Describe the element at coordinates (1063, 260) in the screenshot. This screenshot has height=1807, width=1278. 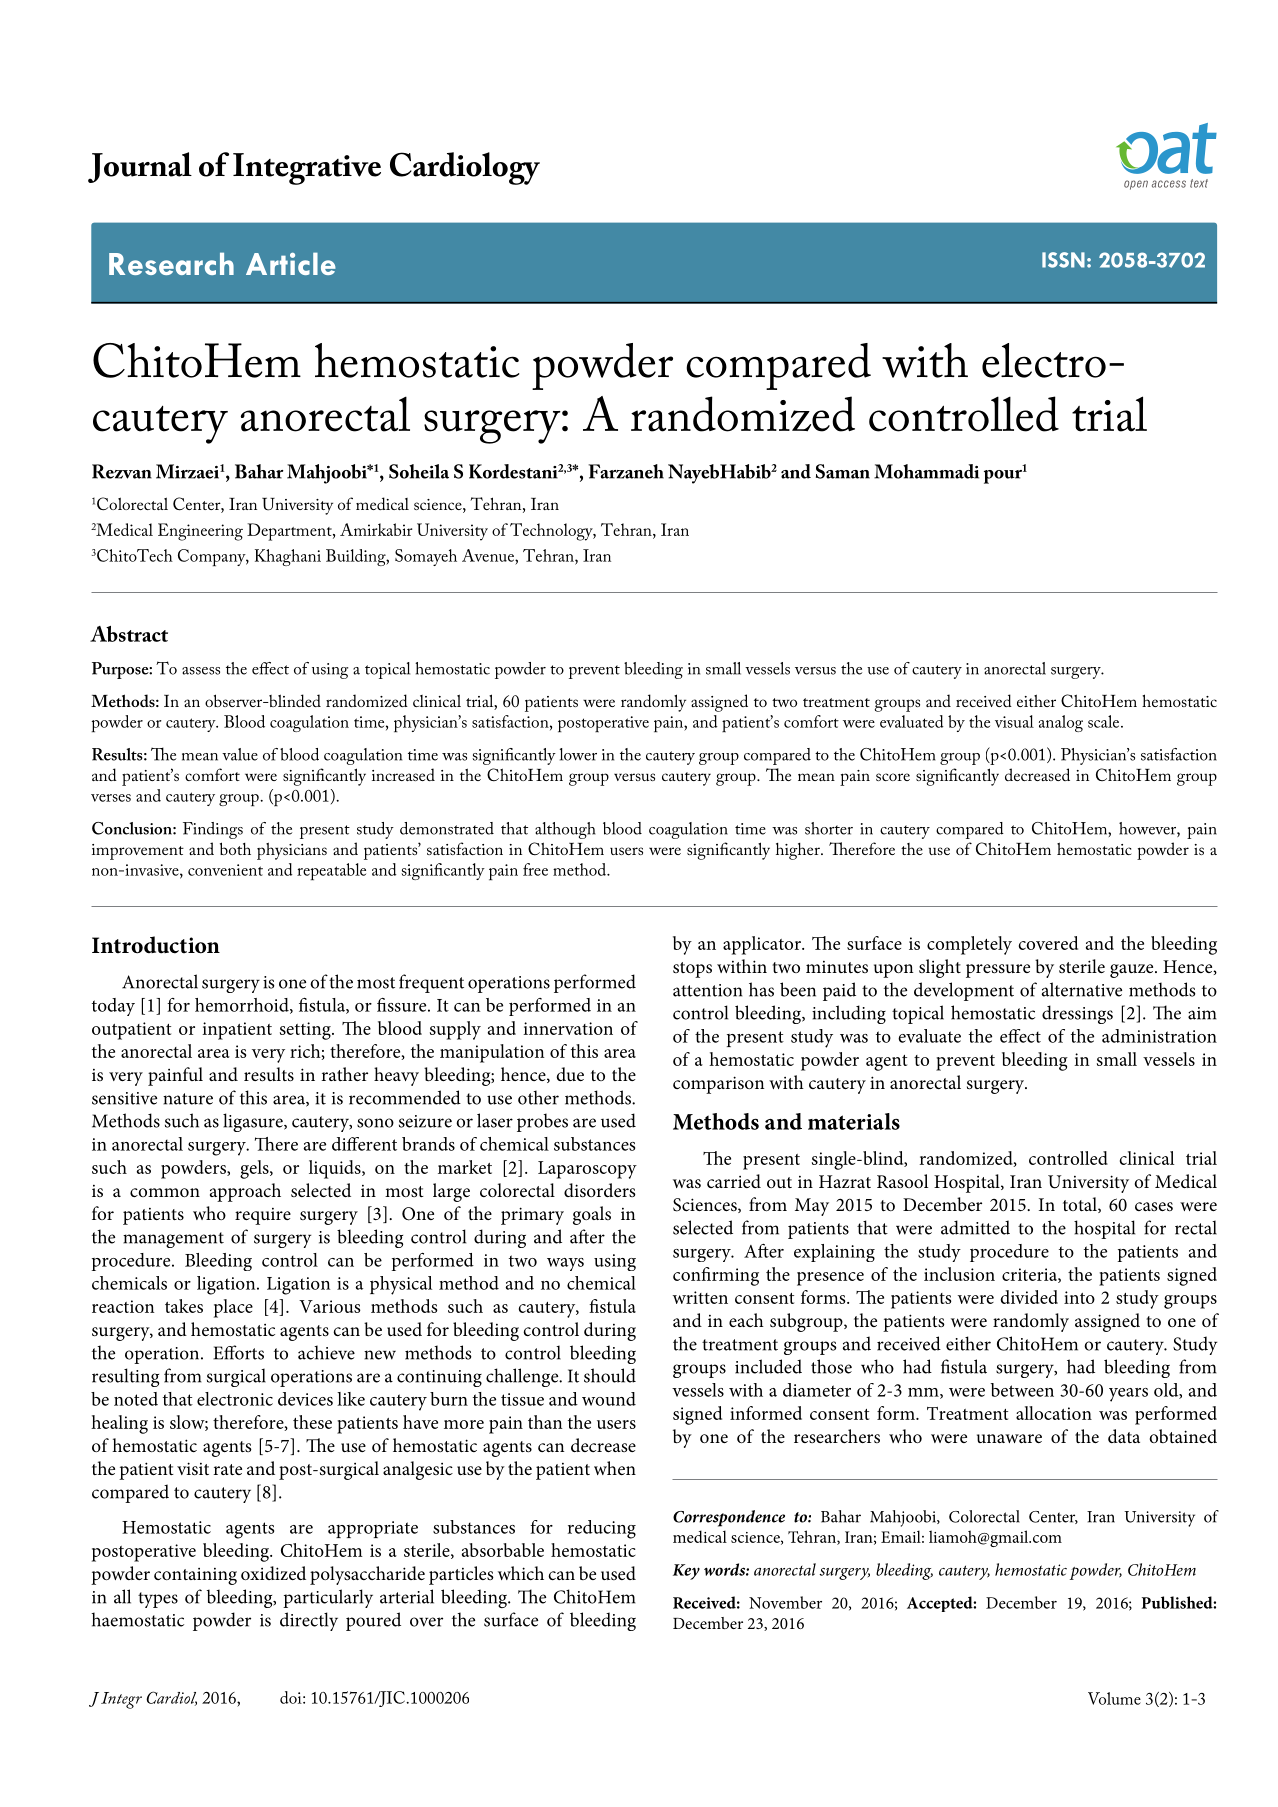
I see `ISSN` at that location.
